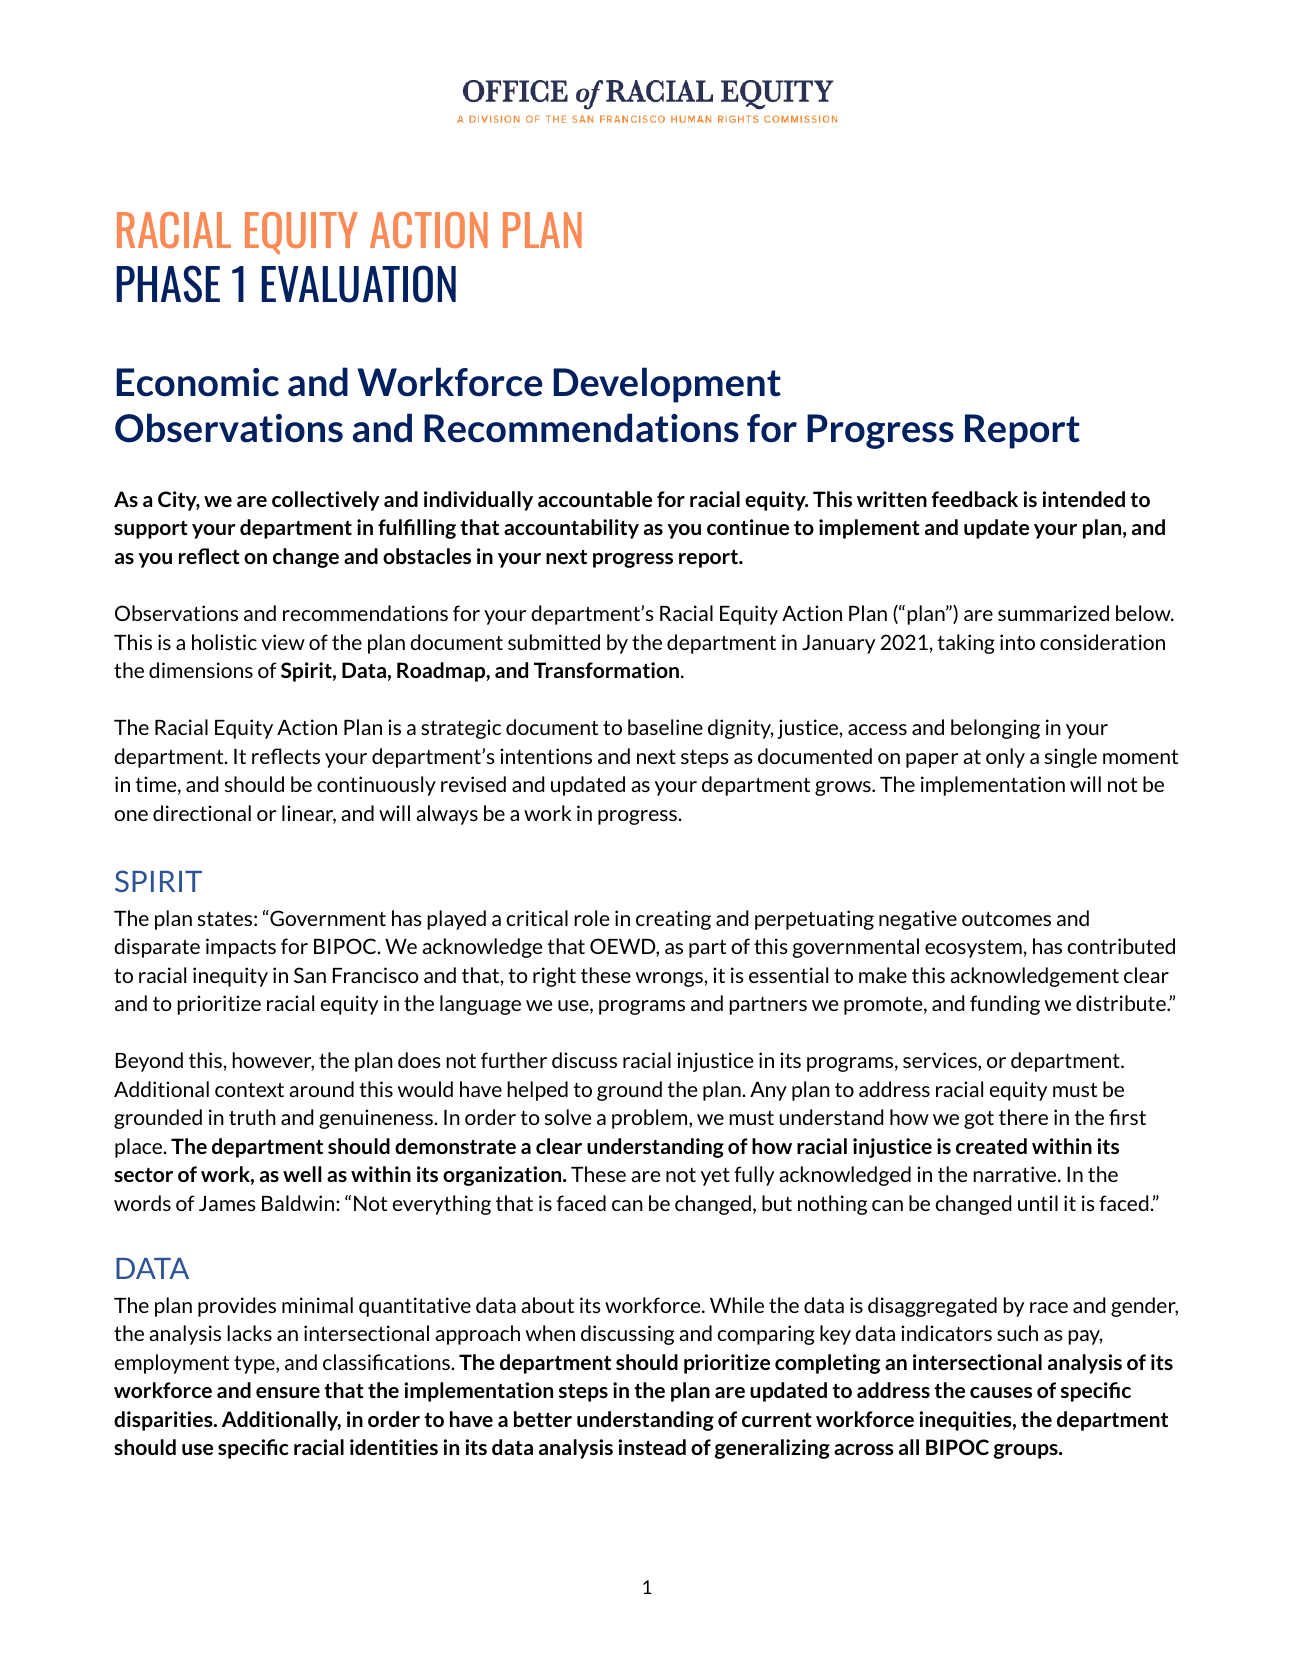  Describe the element at coordinates (168, 284) in the screenshot. I see `PHASE` at that location.
